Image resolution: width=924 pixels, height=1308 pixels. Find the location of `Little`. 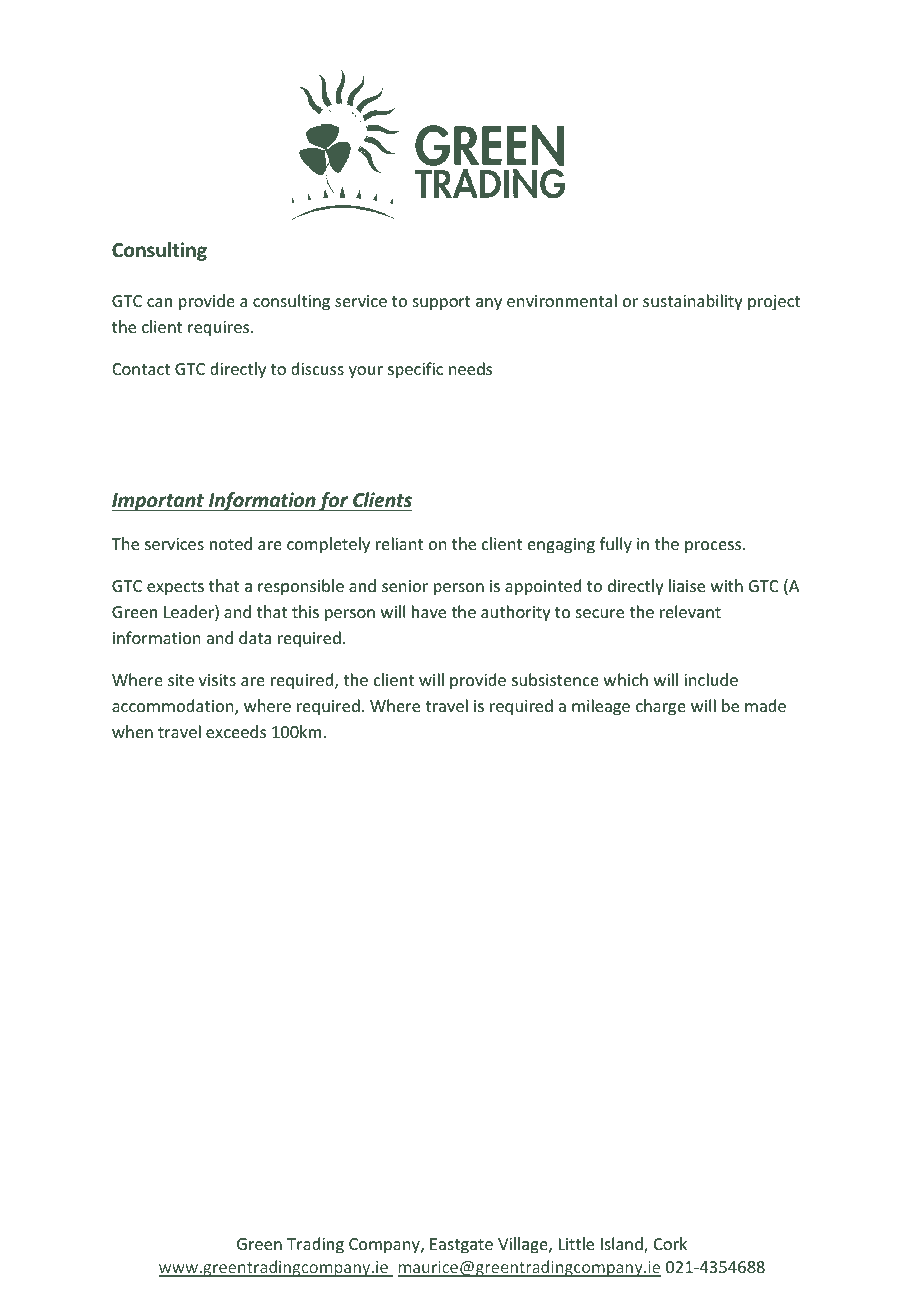

Little is located at coordinates (576, 1243).
